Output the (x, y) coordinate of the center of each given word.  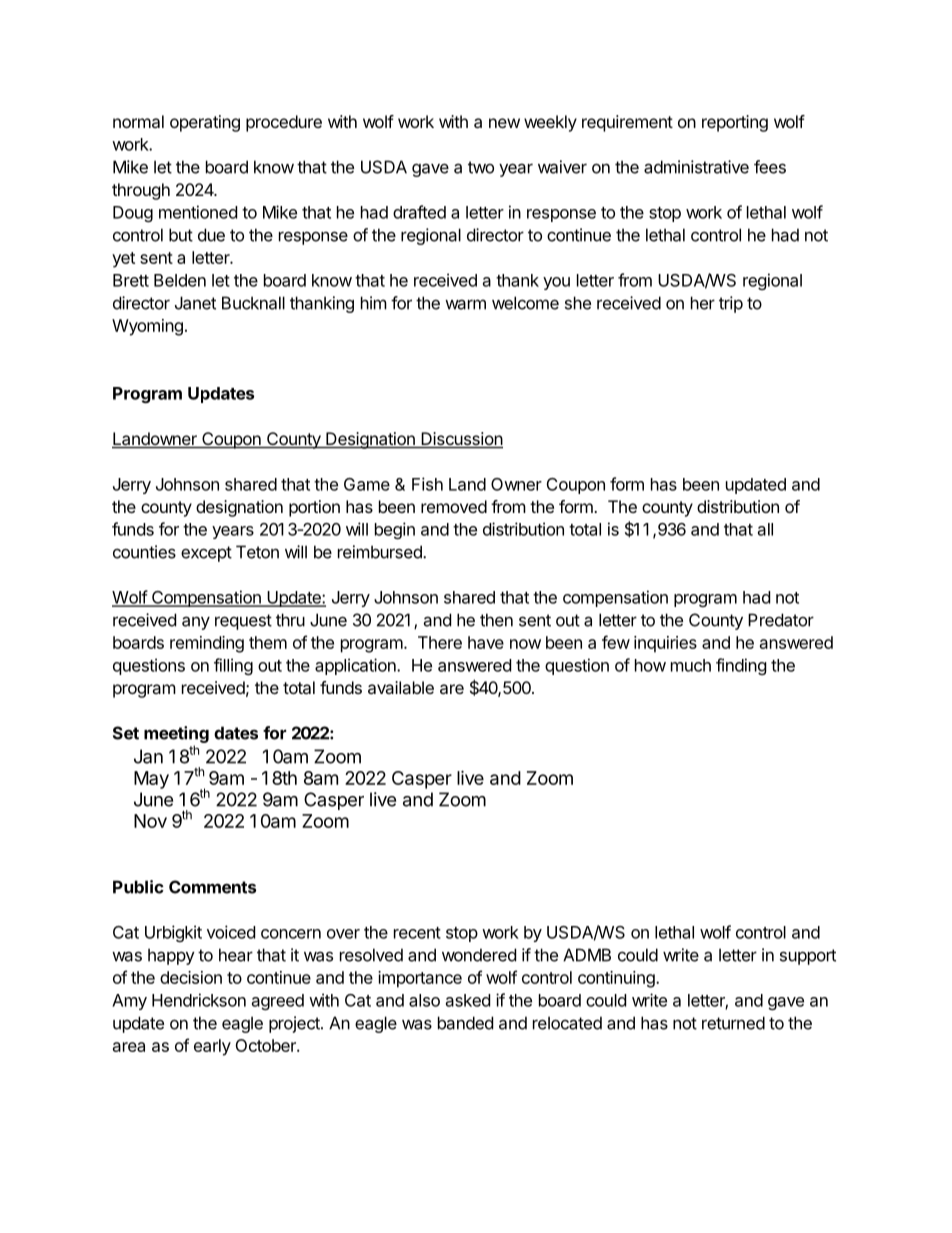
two (481, 167)
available (401, 687)
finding (741, 666)
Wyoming (147, 327)
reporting (735, 123)
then (496, 620)
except (206, 554)
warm (465, 304)
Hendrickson (199, 1000)
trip (731, 304)
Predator (781, 620)
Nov (150, 821)
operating (205, 123)
